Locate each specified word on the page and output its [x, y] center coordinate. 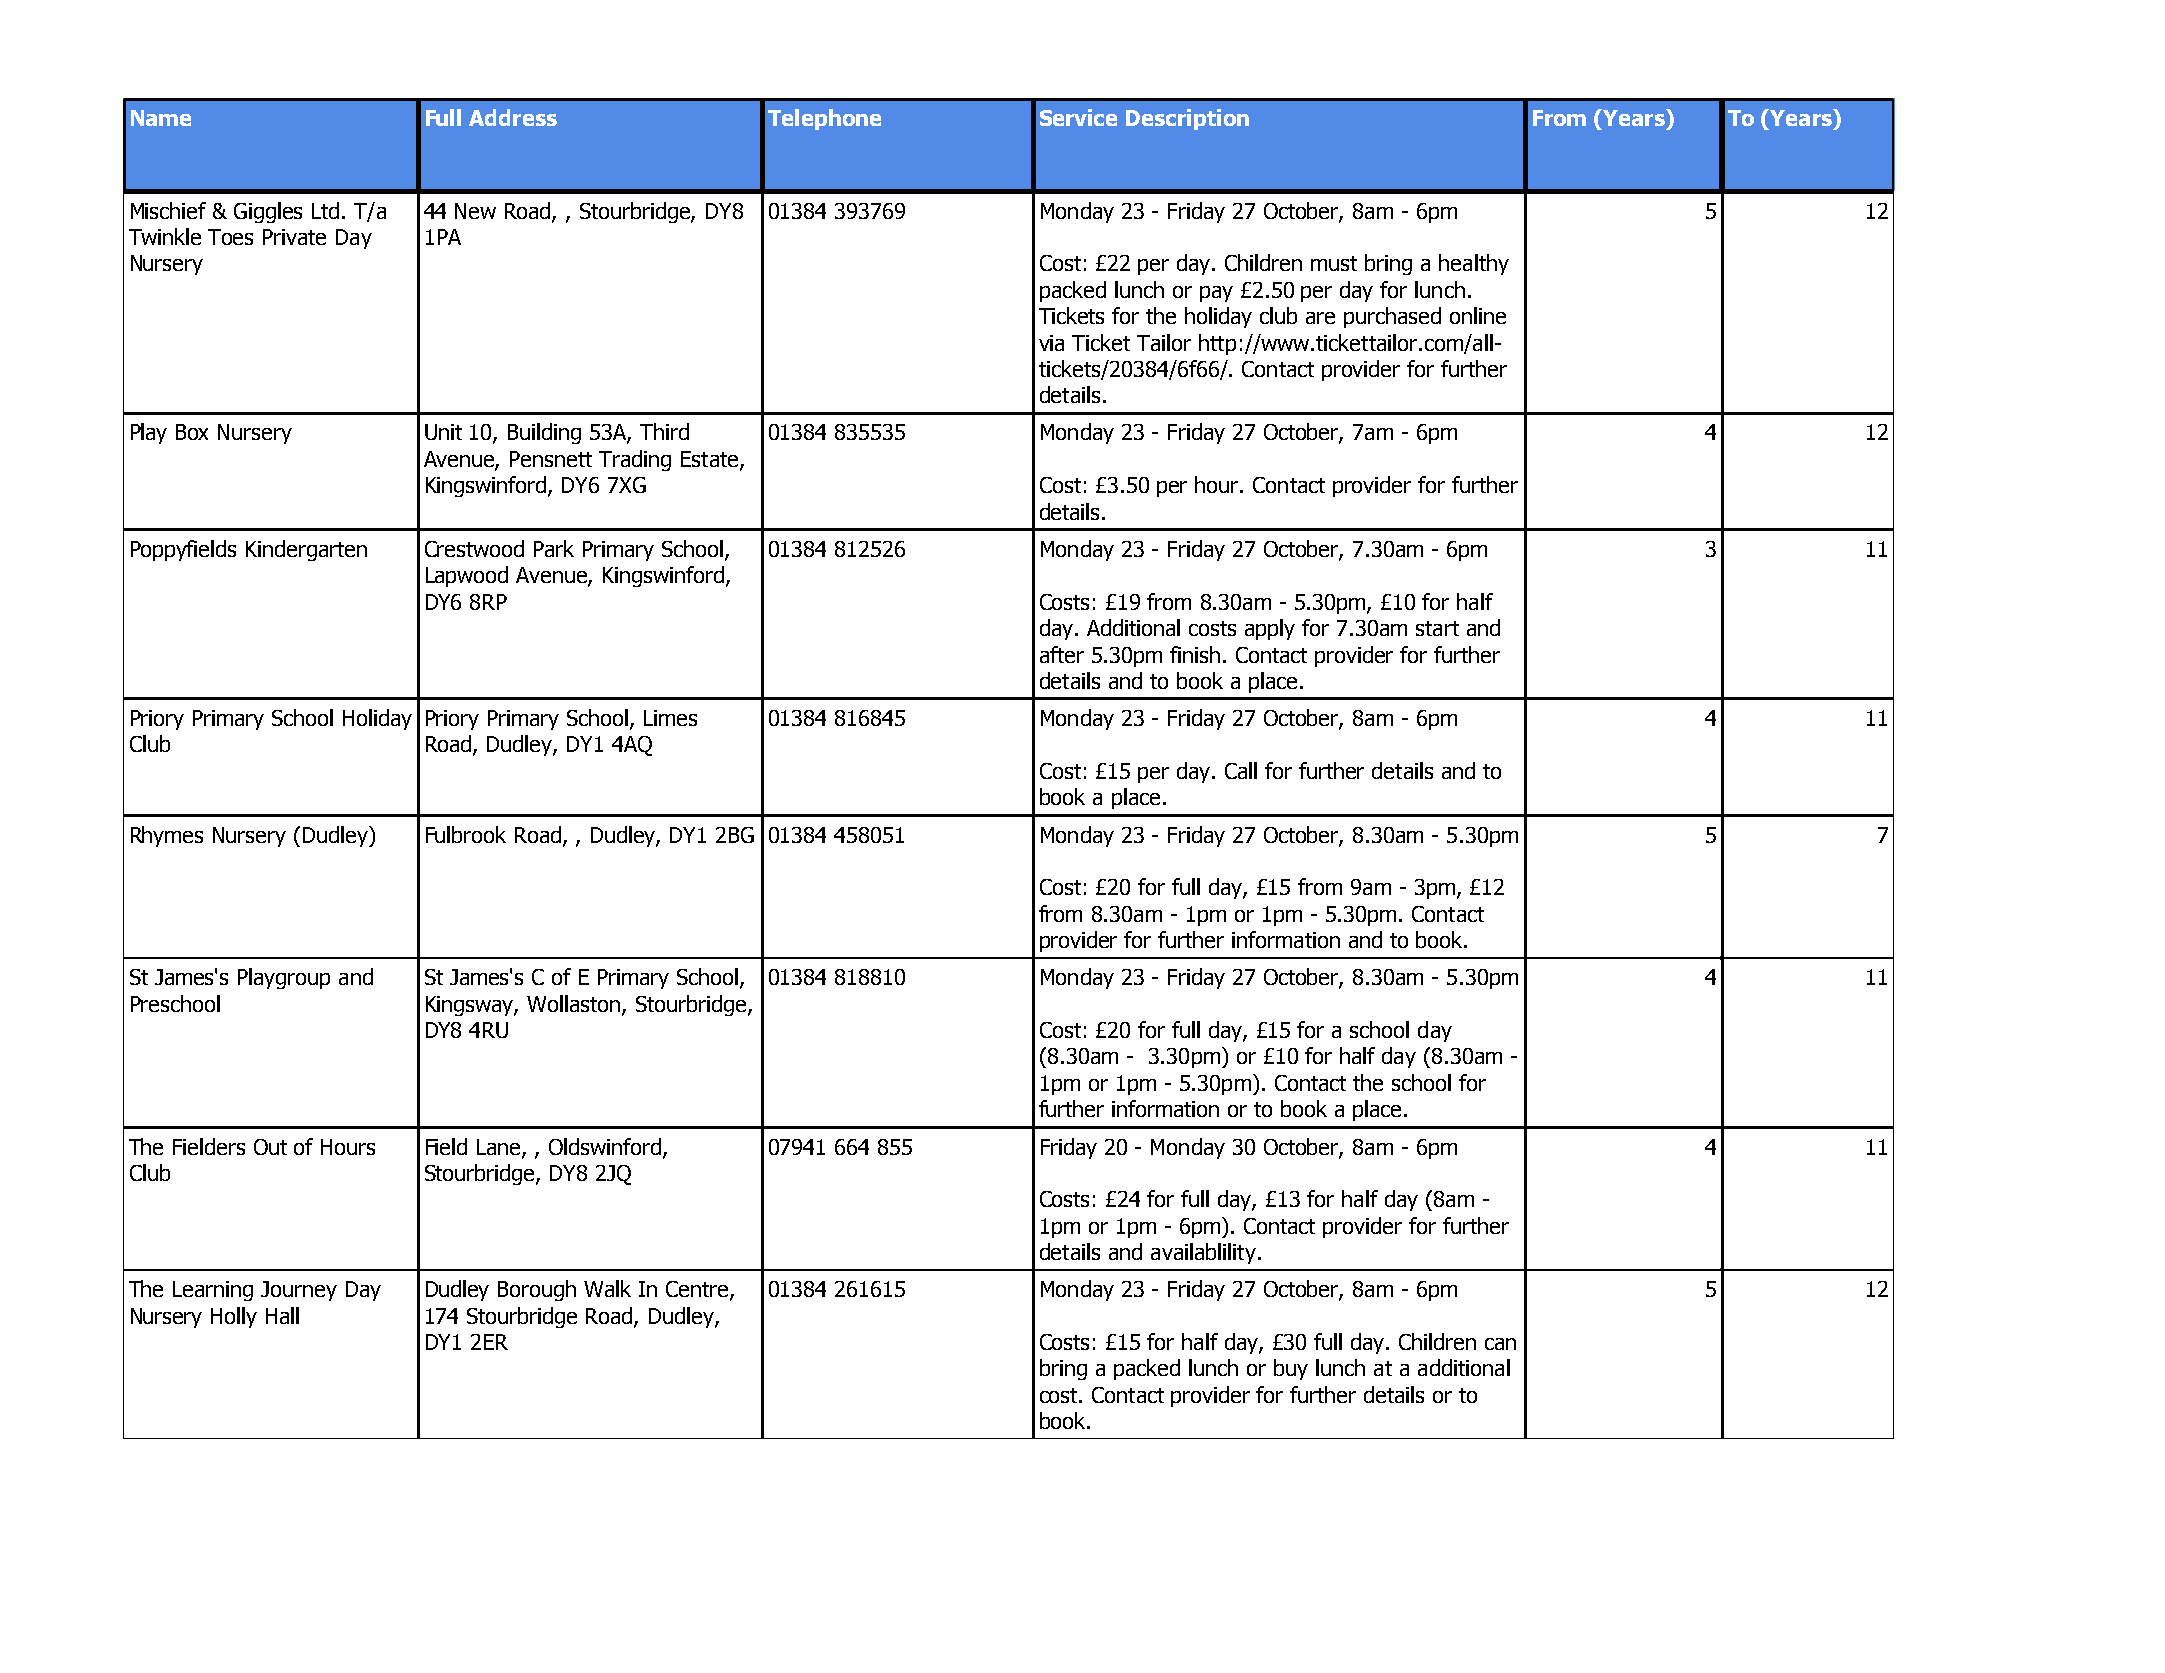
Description [1187, 119]
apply [1270, 629]
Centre [698, 1290]
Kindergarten [306, 550]
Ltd [325, 210]
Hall [282, 1315]
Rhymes [167, 836]
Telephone [824, 119]
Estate [711, 460]
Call [1241, 770]
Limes [670, 718]
